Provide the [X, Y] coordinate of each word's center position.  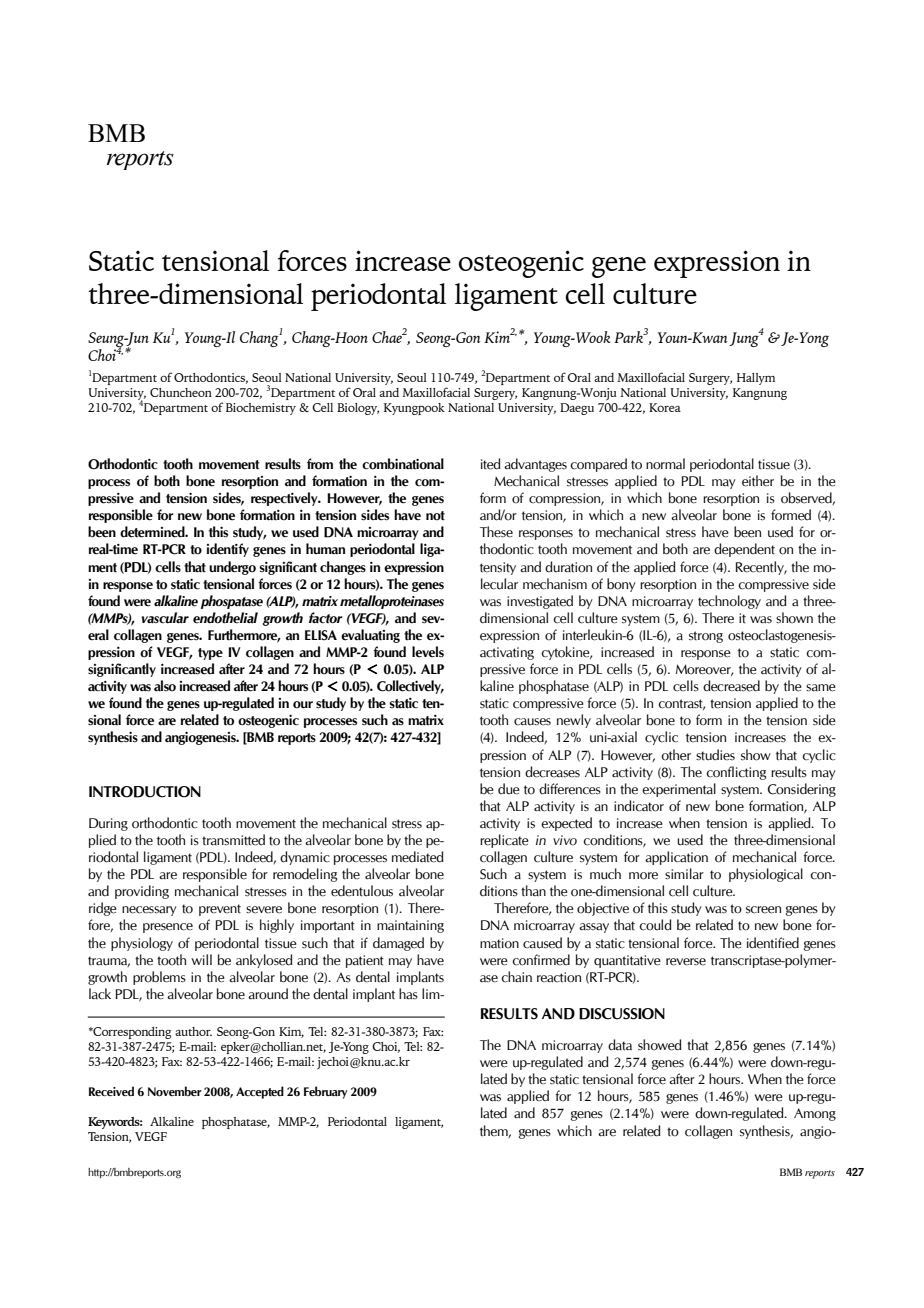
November [175, 1091]
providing [142, 892]
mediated [418, 857]
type [210, 654]
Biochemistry [261, 409]
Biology [358, 409]
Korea [665, 407]
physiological [766, 875]
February [326, 1092]
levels [428, 652]
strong [706, 637]
